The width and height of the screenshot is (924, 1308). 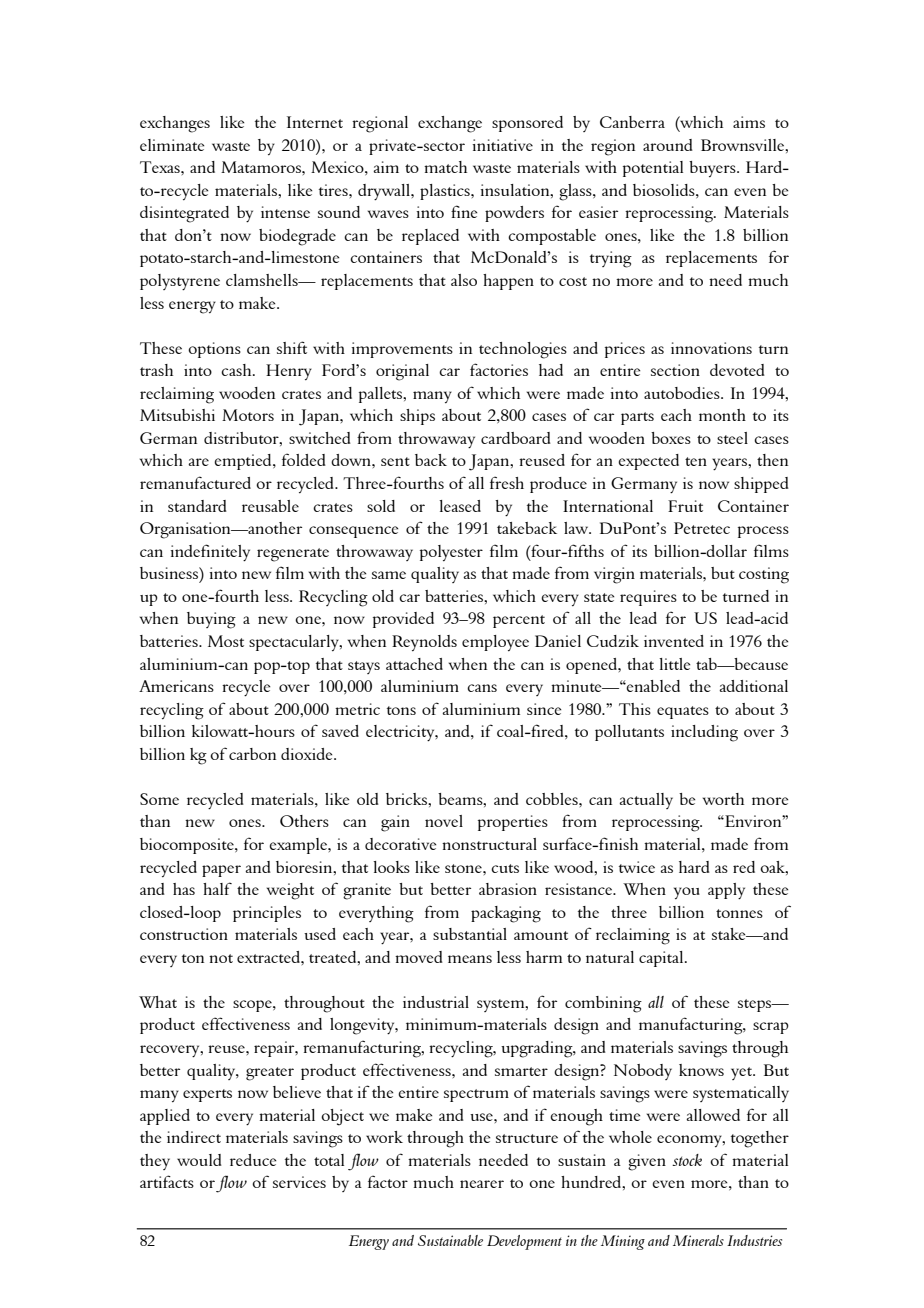 I want to click on worth, so click(x=723, y=799).
